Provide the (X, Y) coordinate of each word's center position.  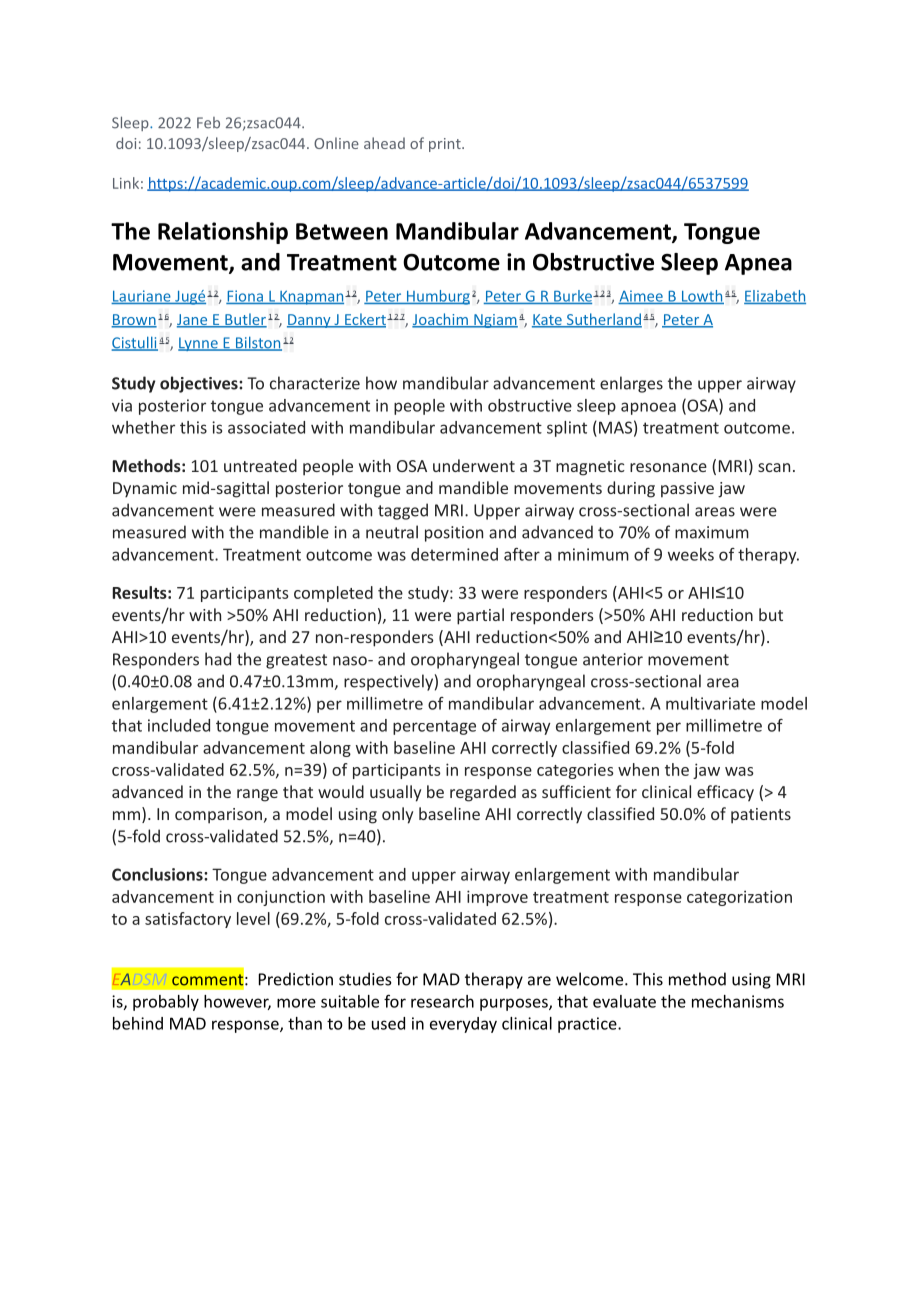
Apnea (758, 264)
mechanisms (738, 1001)
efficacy (725, 793)
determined (454, 554)
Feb (208, 123)
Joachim (441, 320)
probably (166, 1003)
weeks (691, 554)
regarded (483, 793)
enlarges (631, 384)
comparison (218, 816)
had (218, 659)
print (446, 145)
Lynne (199, 344)
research (442, 1001)
